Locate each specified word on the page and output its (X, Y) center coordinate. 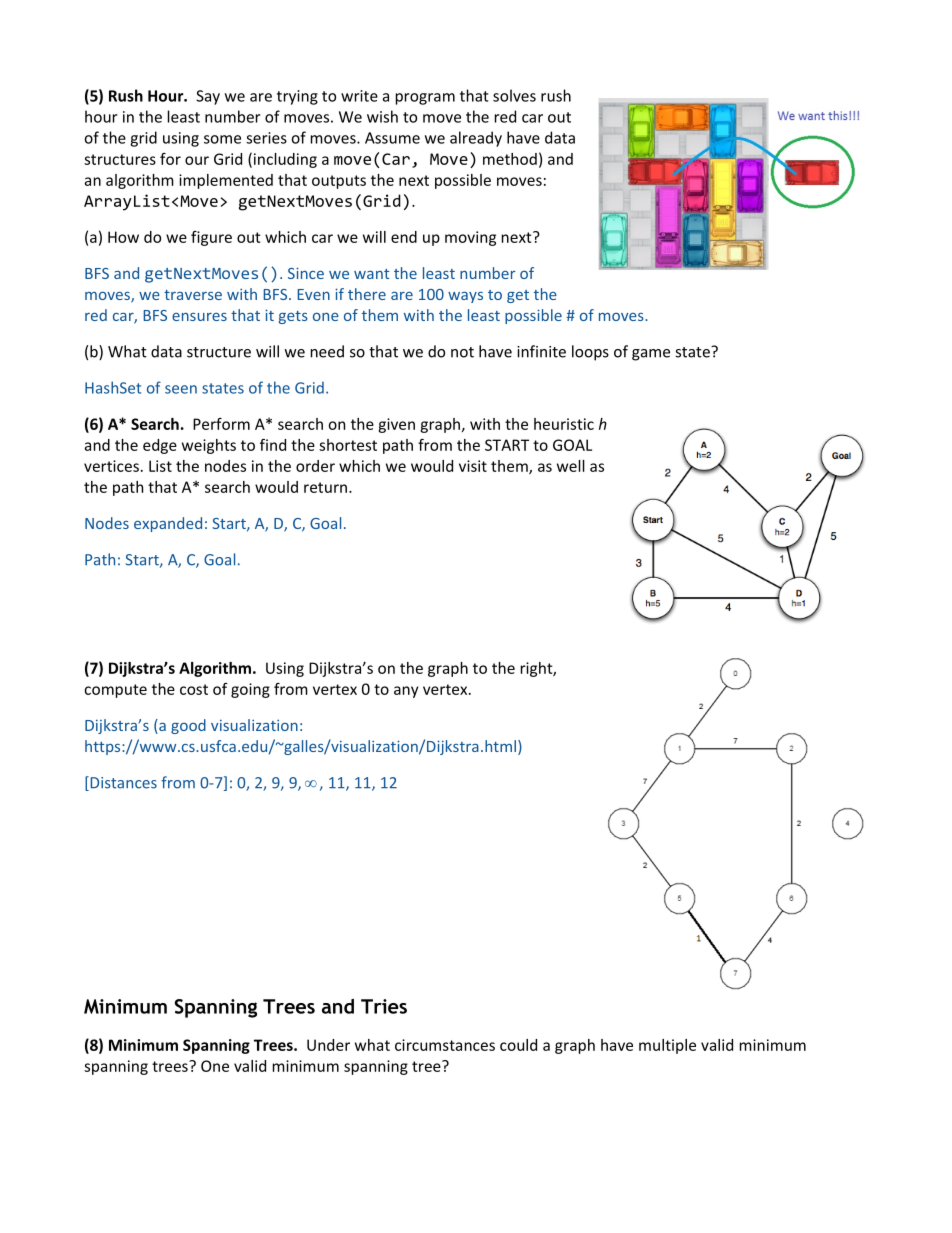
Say (208, 97)
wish (382, 116)
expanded (168, 524)
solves (514, 95)
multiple (667, 1046)
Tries (384, 1006)
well (571, 466)
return (325, 487)
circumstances (445, 1045)
